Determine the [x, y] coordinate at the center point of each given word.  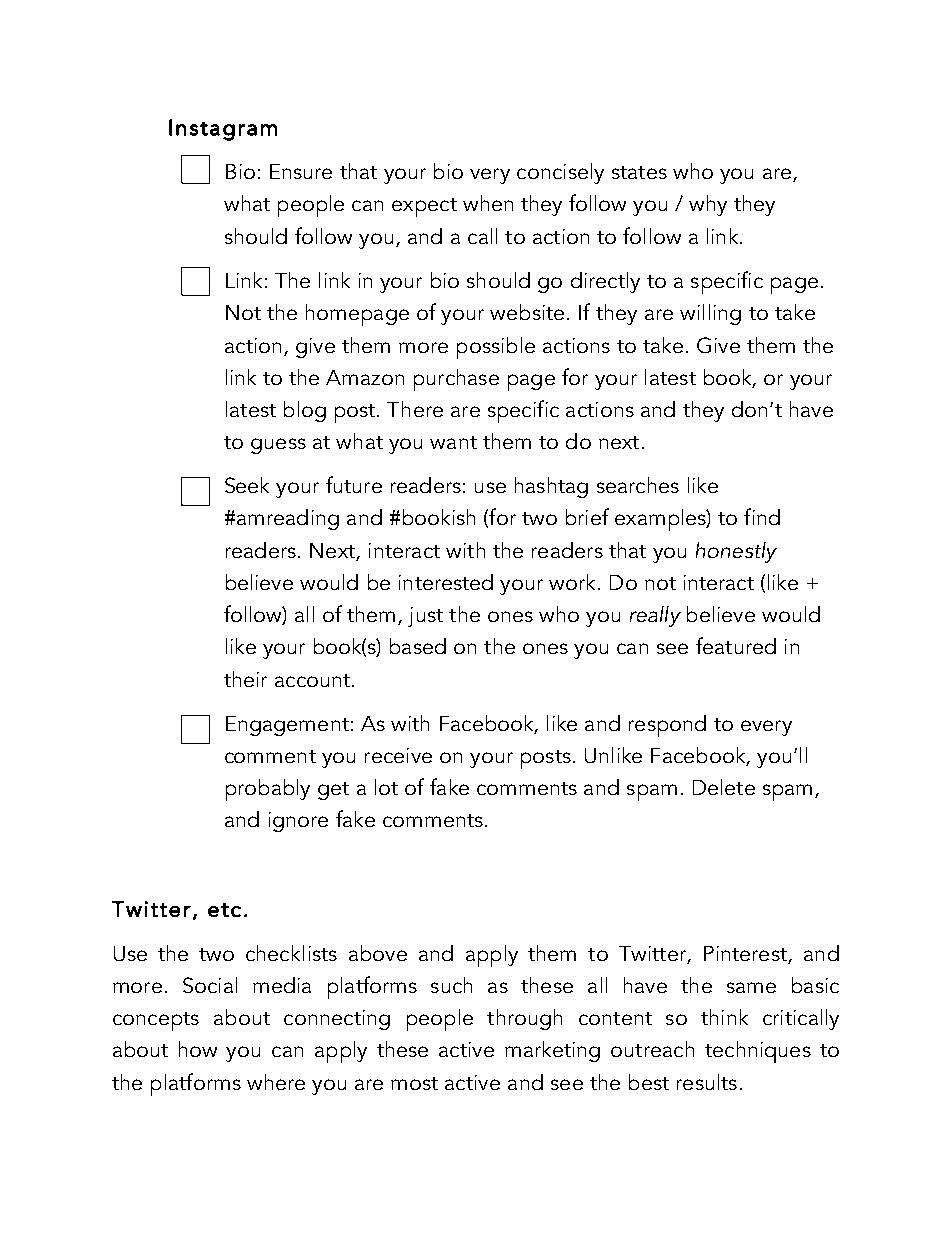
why [708, 205]
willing [710, 314]
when [488, 203]
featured [736, 645]
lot [386, 787]
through [524, 1019]
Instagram [223, 130]
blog [305, 411]
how [198, 1049]
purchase [456, 380]
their [245, 679]
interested [446, 582]
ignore [298, 822]
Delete [724, 787]
